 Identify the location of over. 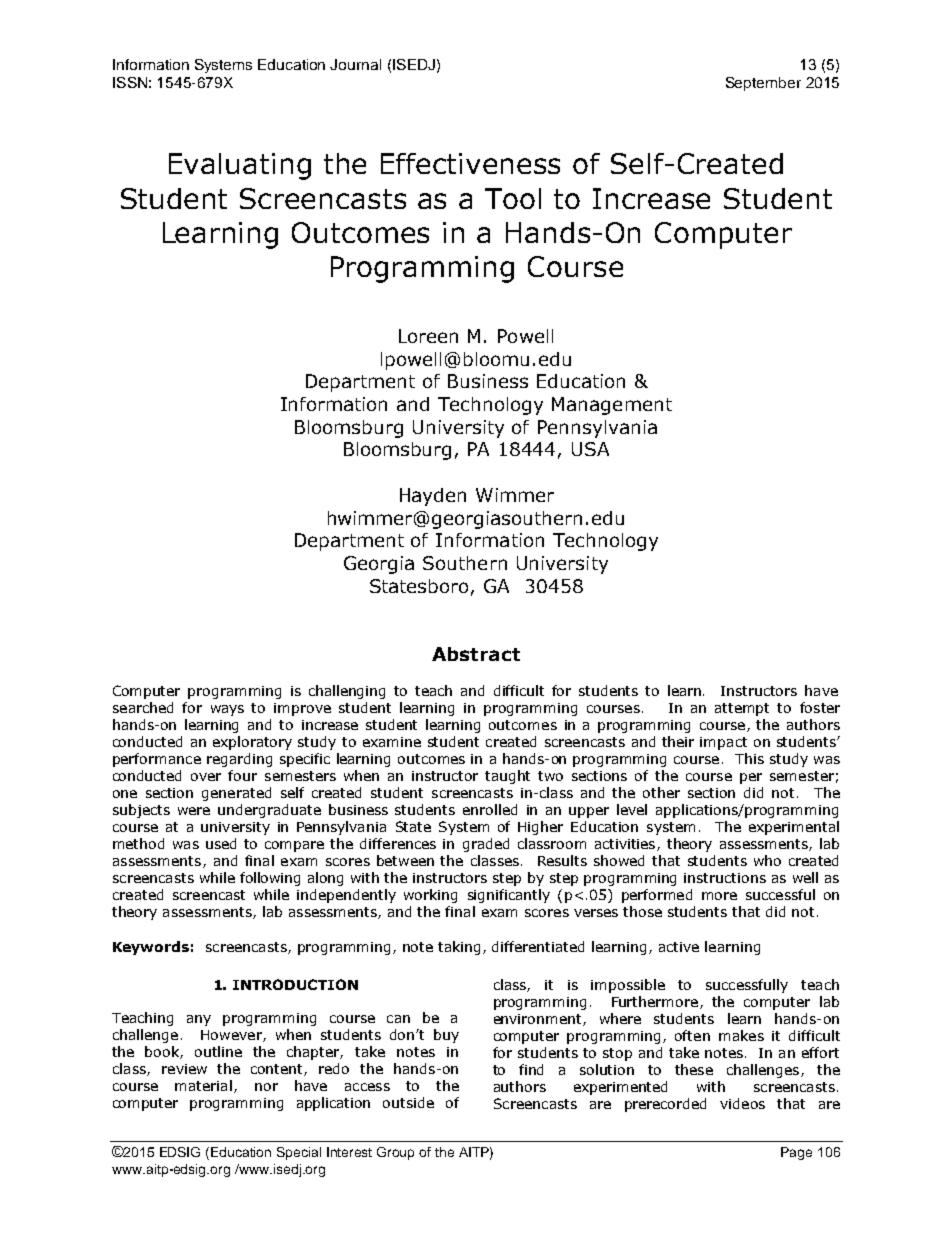
(206, 777).
